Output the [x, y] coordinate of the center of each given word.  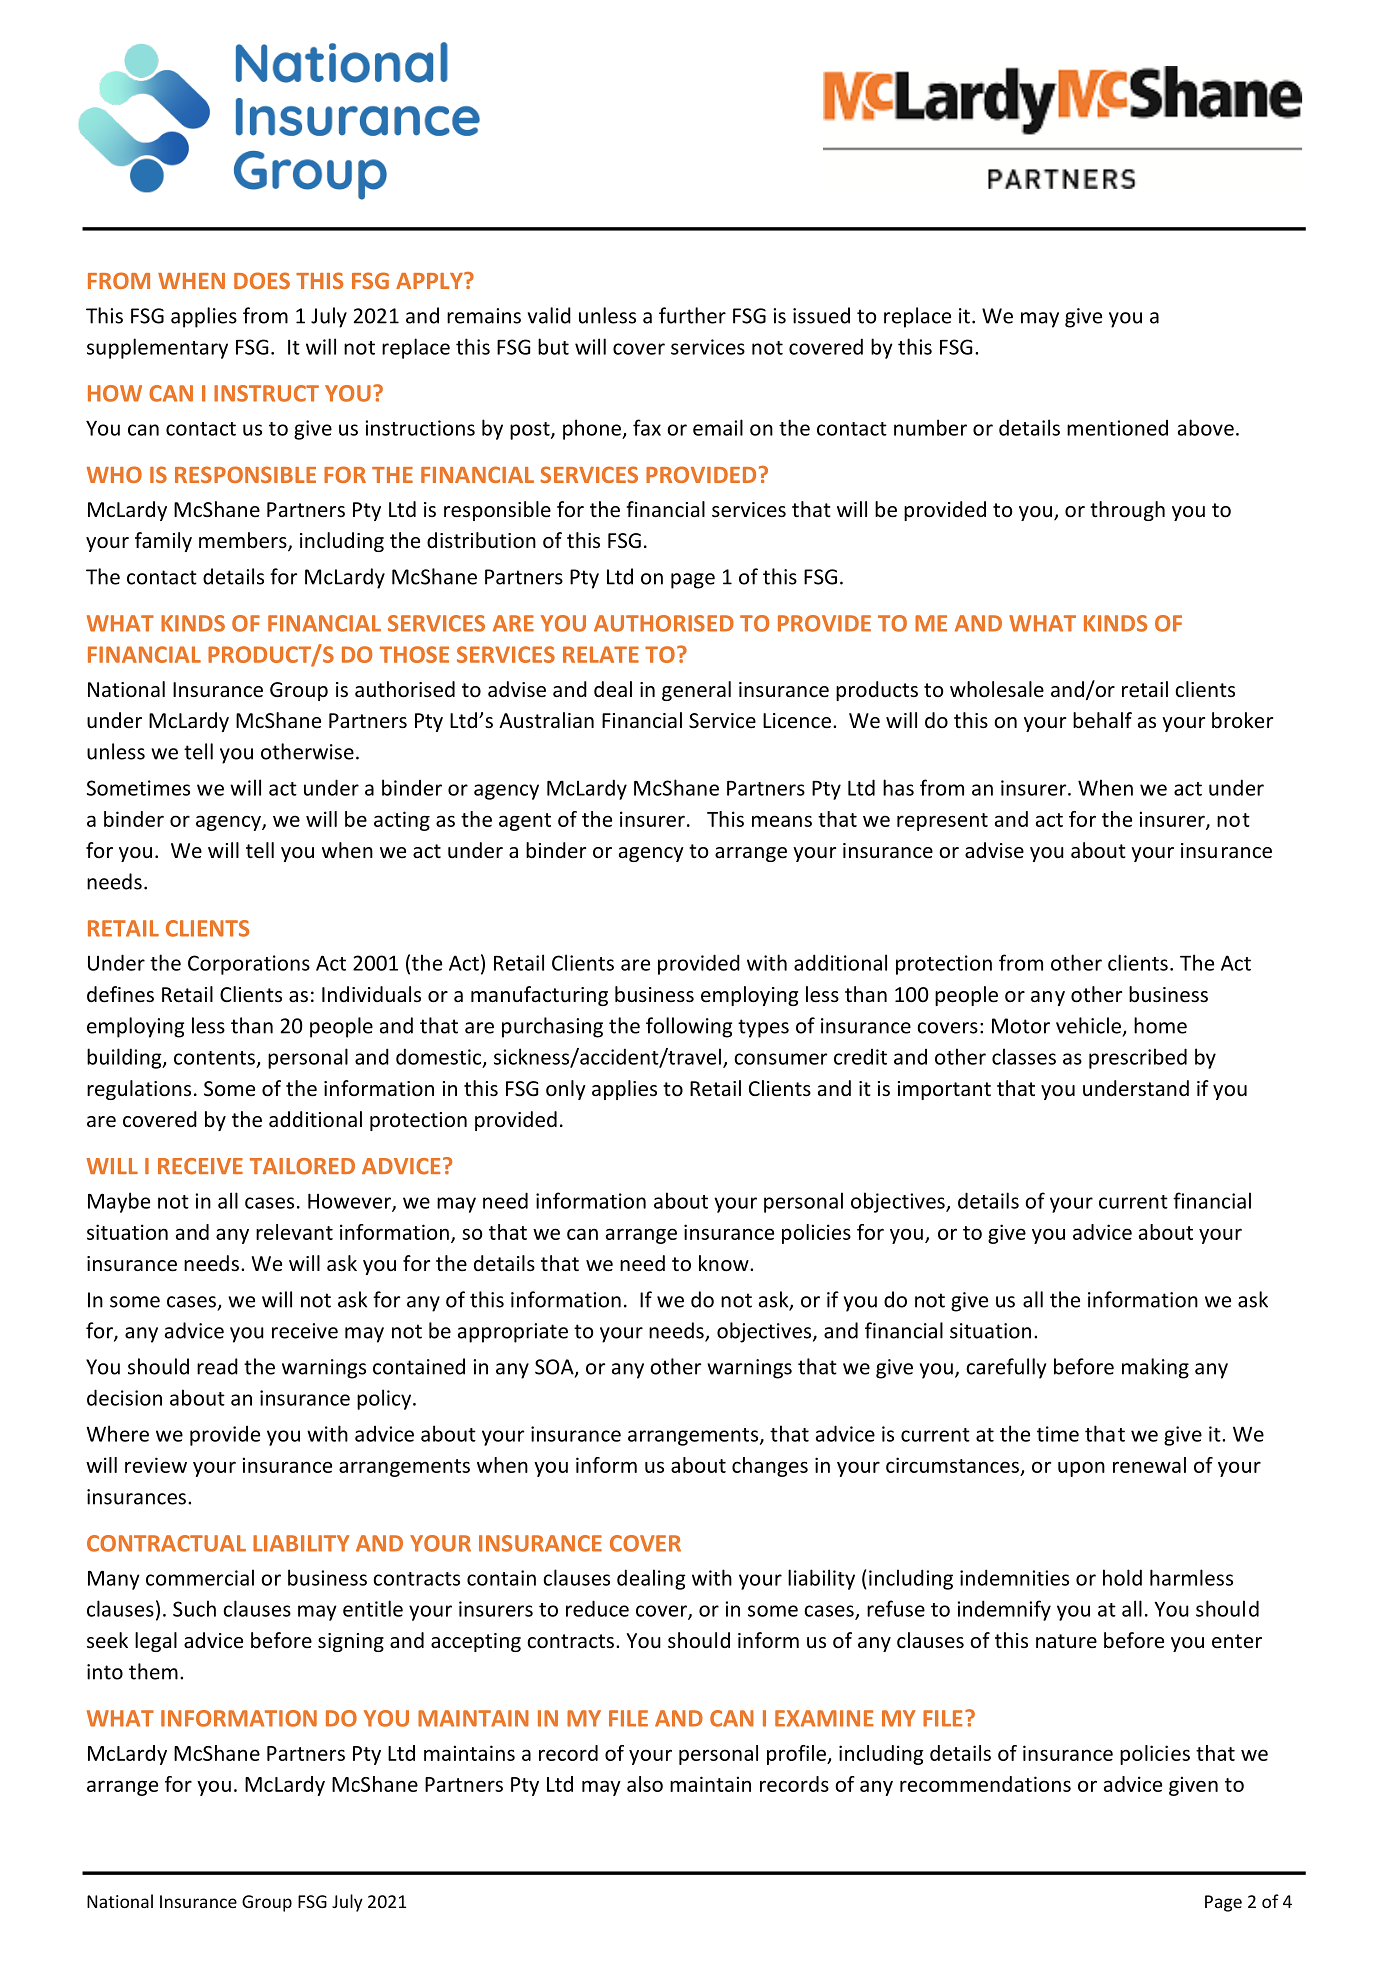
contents [214, 1058]
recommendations [985, 1784]
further [692, 315]
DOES [262, 280]
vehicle [1088, 1025]
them [153, 1671]
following [689, 1027]
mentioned [1117, 428]
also [645, 1784]
